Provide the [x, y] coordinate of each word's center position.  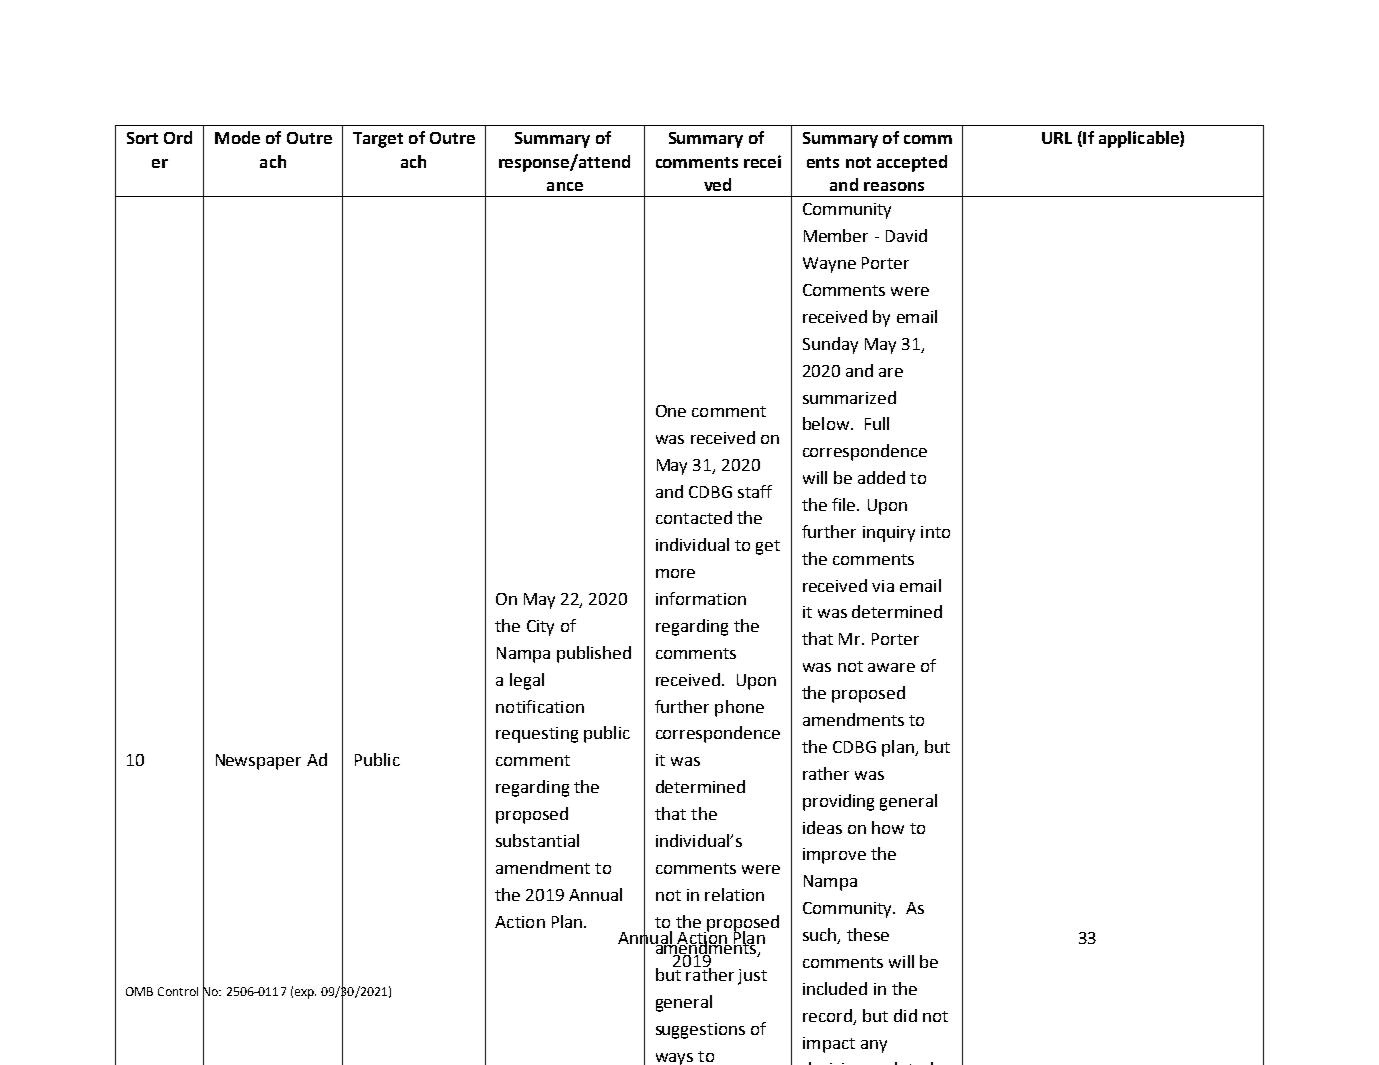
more [675, 573]
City [540, 628]
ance [565, 186]
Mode [237, 137]
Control [178, 991]
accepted [912, 163]
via [883, 586]
